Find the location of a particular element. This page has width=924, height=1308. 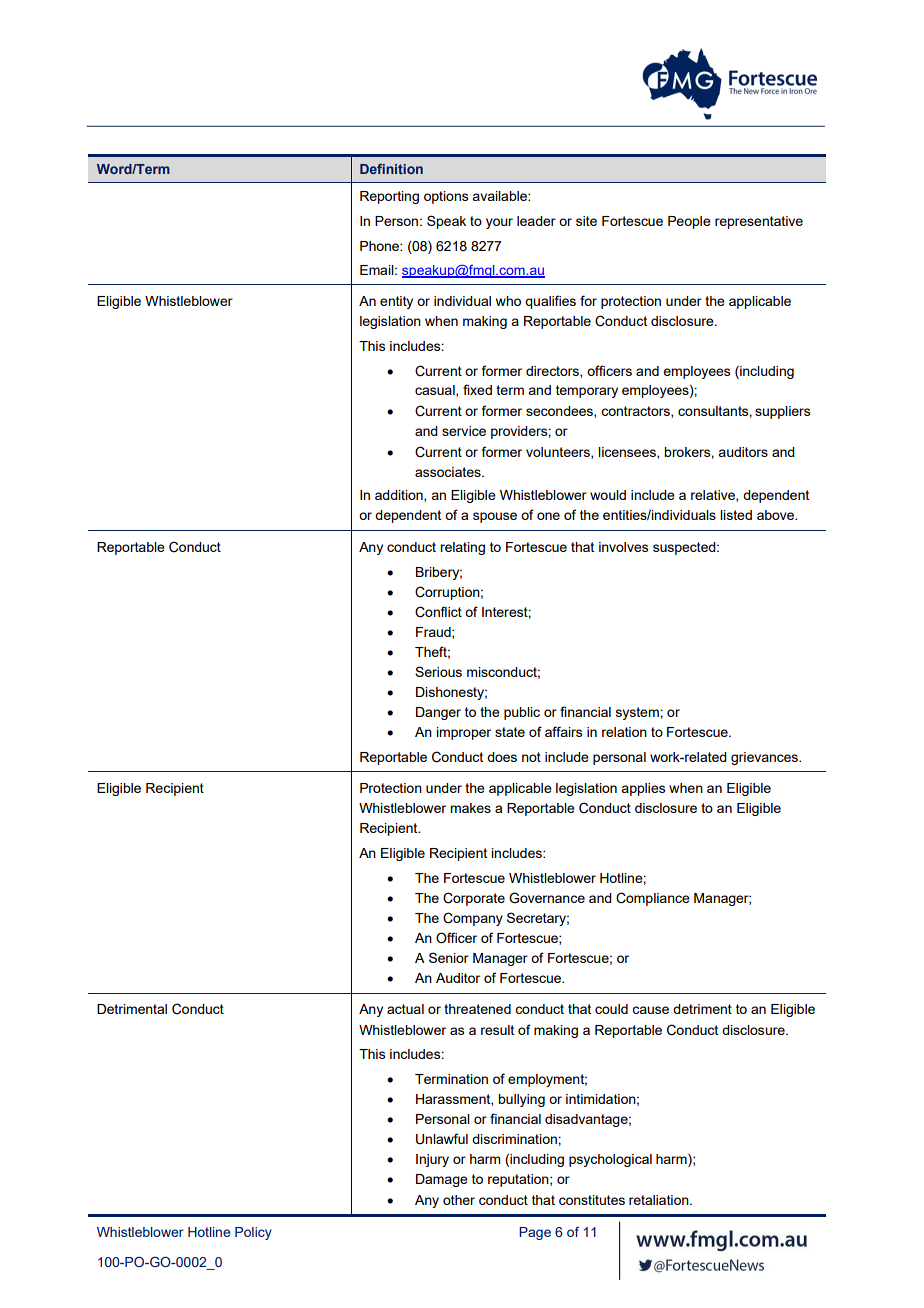

People is located at coordinates (689, 222).
